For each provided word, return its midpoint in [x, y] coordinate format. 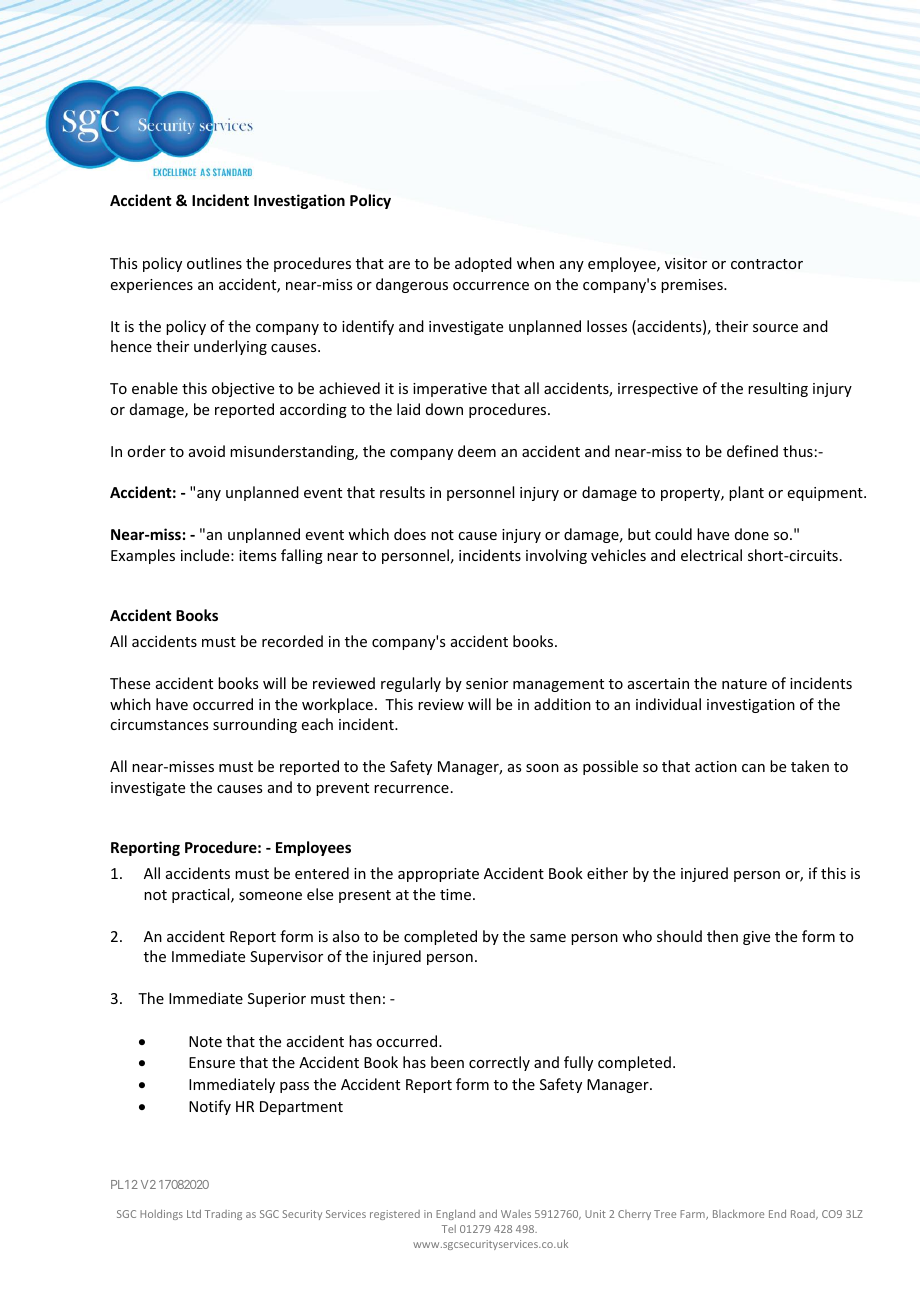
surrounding [255, 725]
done [752, 534]
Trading [223, 1215]
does [410, 534]
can [753, 768]
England [455, 1214]
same [548, 938]
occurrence [491, 286]
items [257, 555]
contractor [767, 264]
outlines [214, 263]
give [756, 938]
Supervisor [286, 958]
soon [542, 768]
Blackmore [738, 1214]
